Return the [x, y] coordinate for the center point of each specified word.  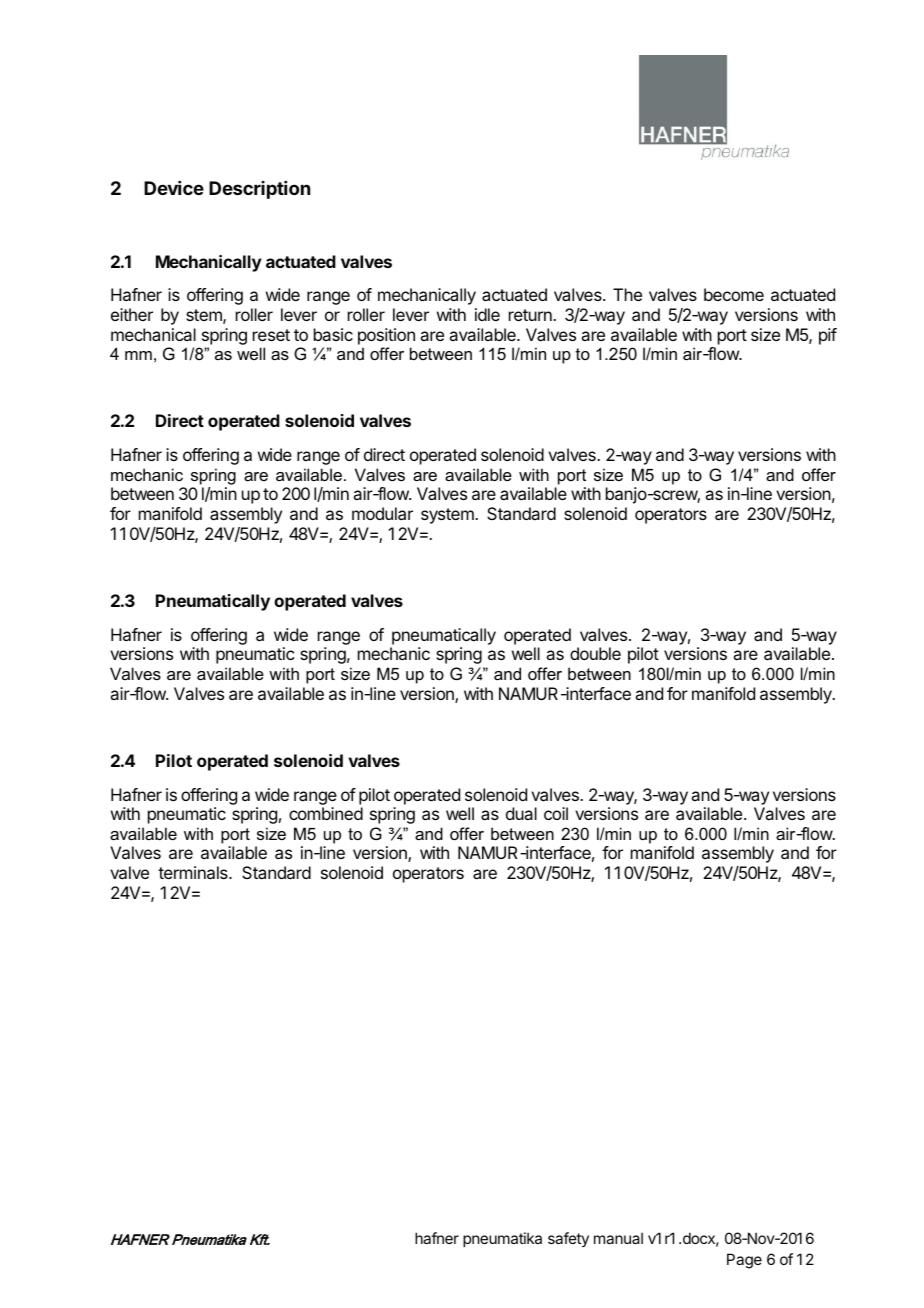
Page [744, 1261]
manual [618, 1238]
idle [487, 314]
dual [521, 813]
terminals [194, 872]
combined [326, 813]
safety [568, 1239]
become [734, 294]
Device [174, 188]
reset [271, 335]
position [386, 336]
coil [556, 813]
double [595, 653]
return [531, 315]
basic [333, 334]
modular [382, 513]
